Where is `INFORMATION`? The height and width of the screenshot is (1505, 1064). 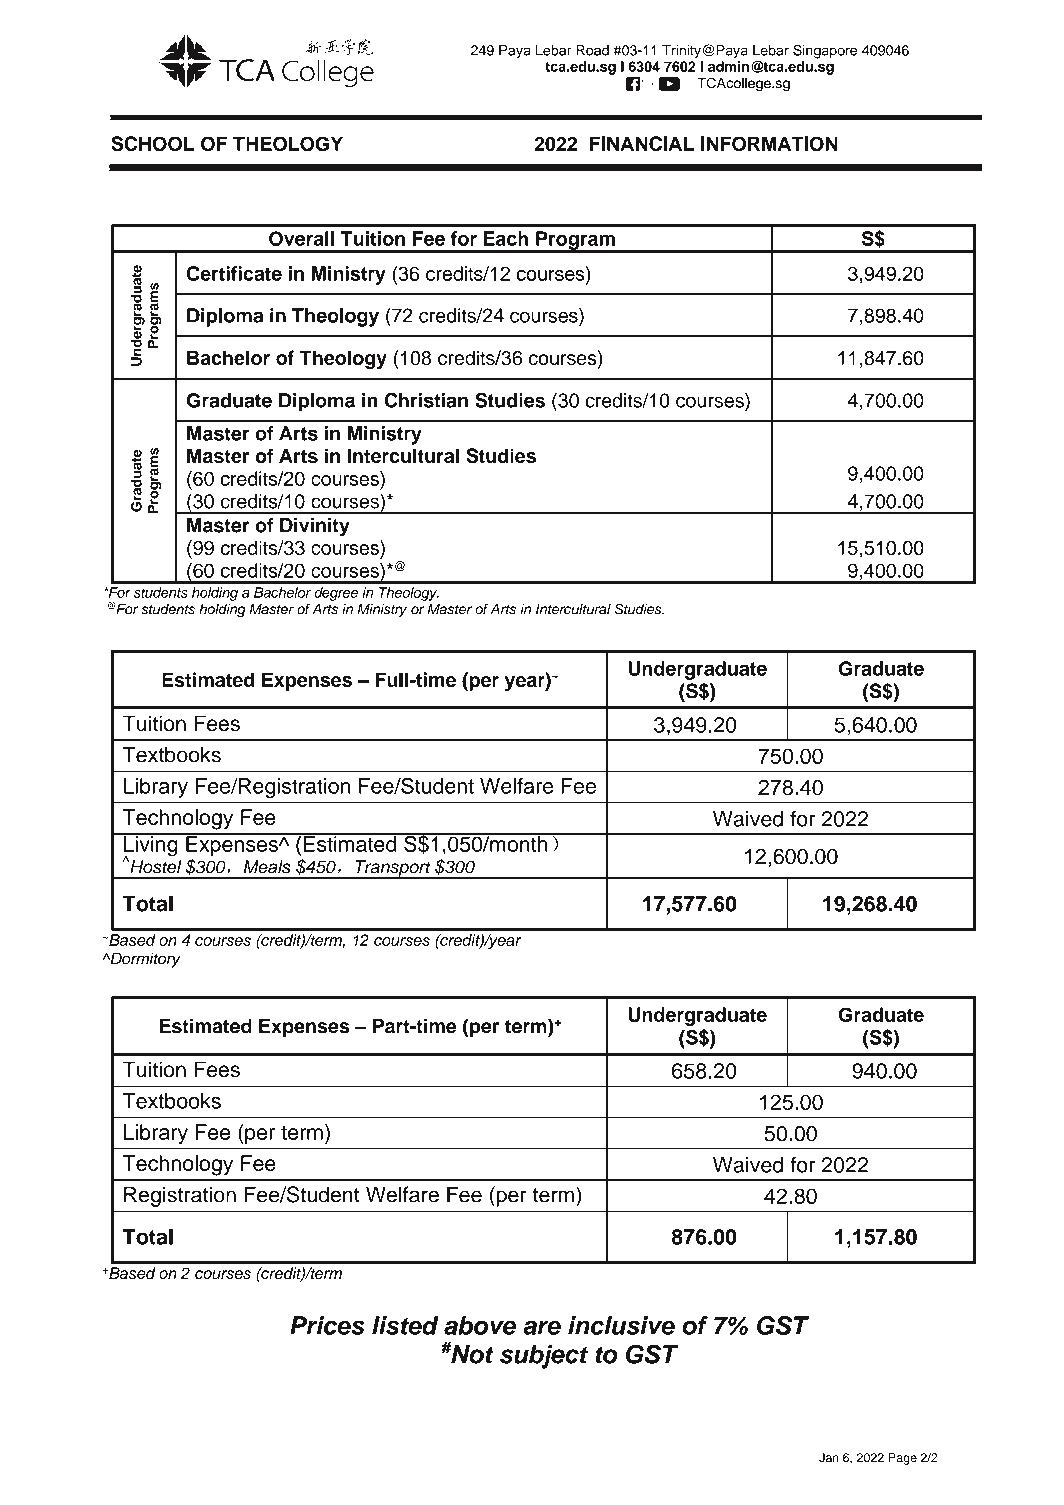 INFORMATION is located at coordinates (769, 143).
